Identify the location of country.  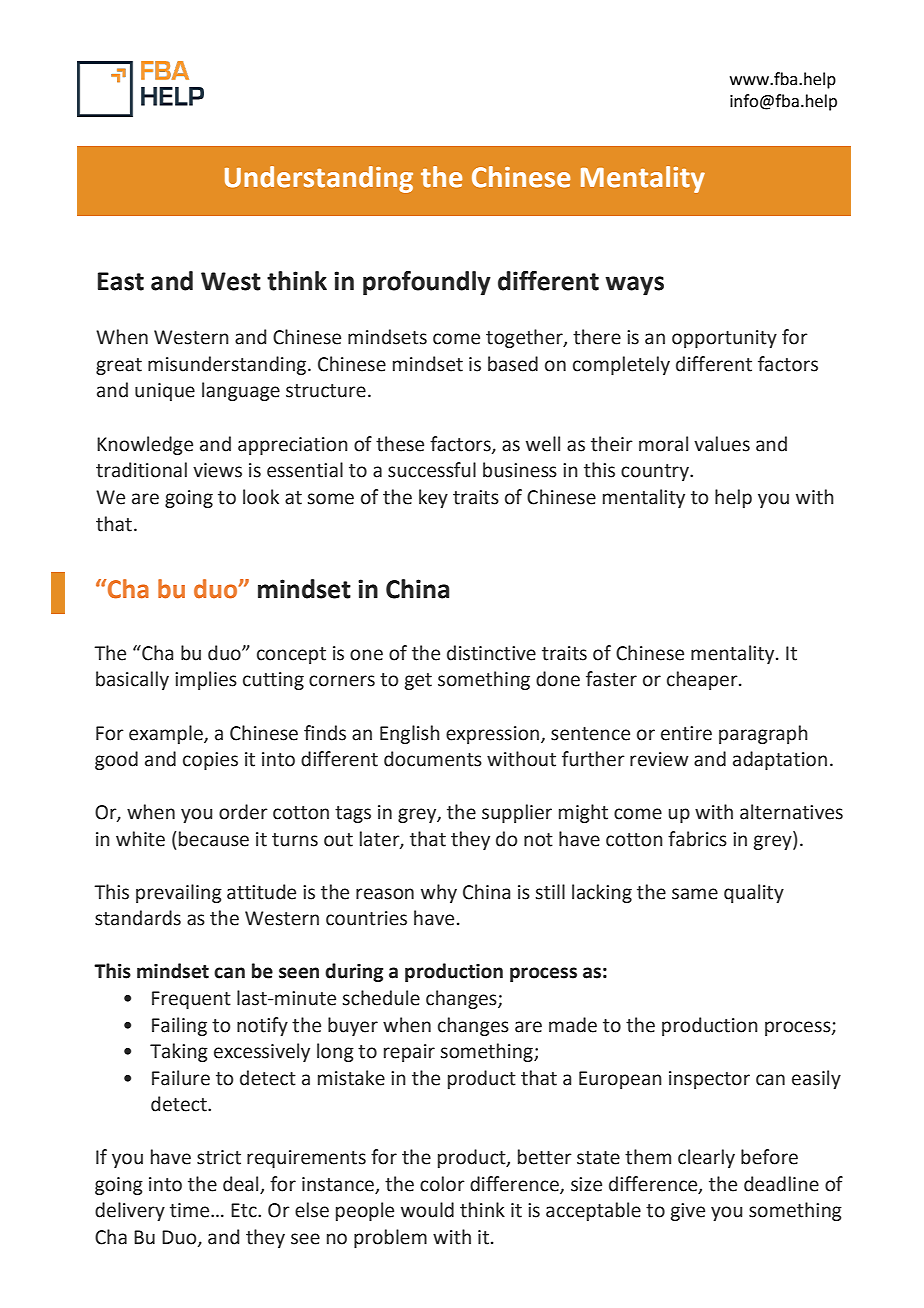
(656, 472).
